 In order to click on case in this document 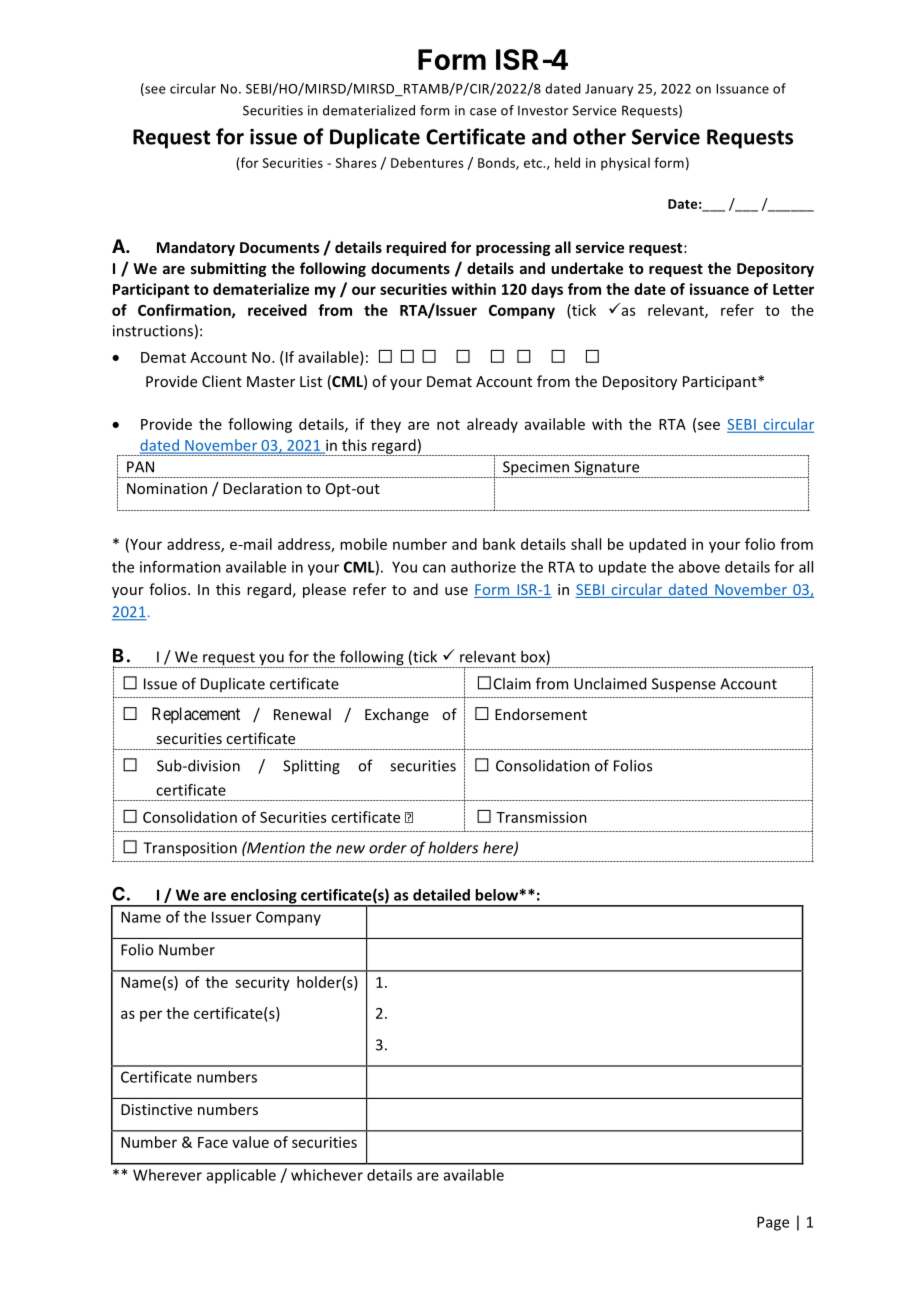, I will do `click(483, 112)`.
